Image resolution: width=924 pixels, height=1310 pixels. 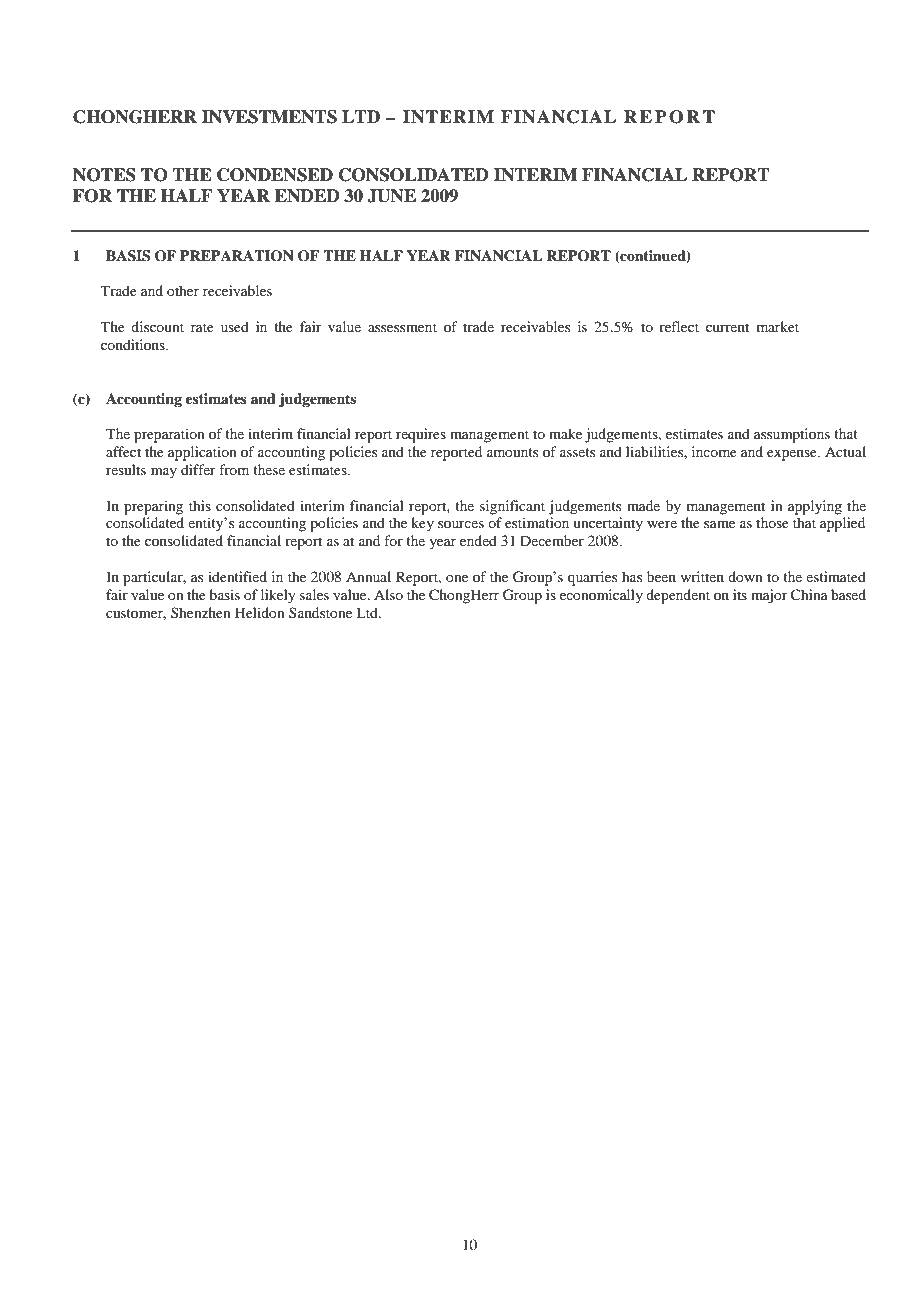 What do you see at coordinates (275, 175) in the screenshot?
I see `CONDENSED` at bounding box center [275, 175].
